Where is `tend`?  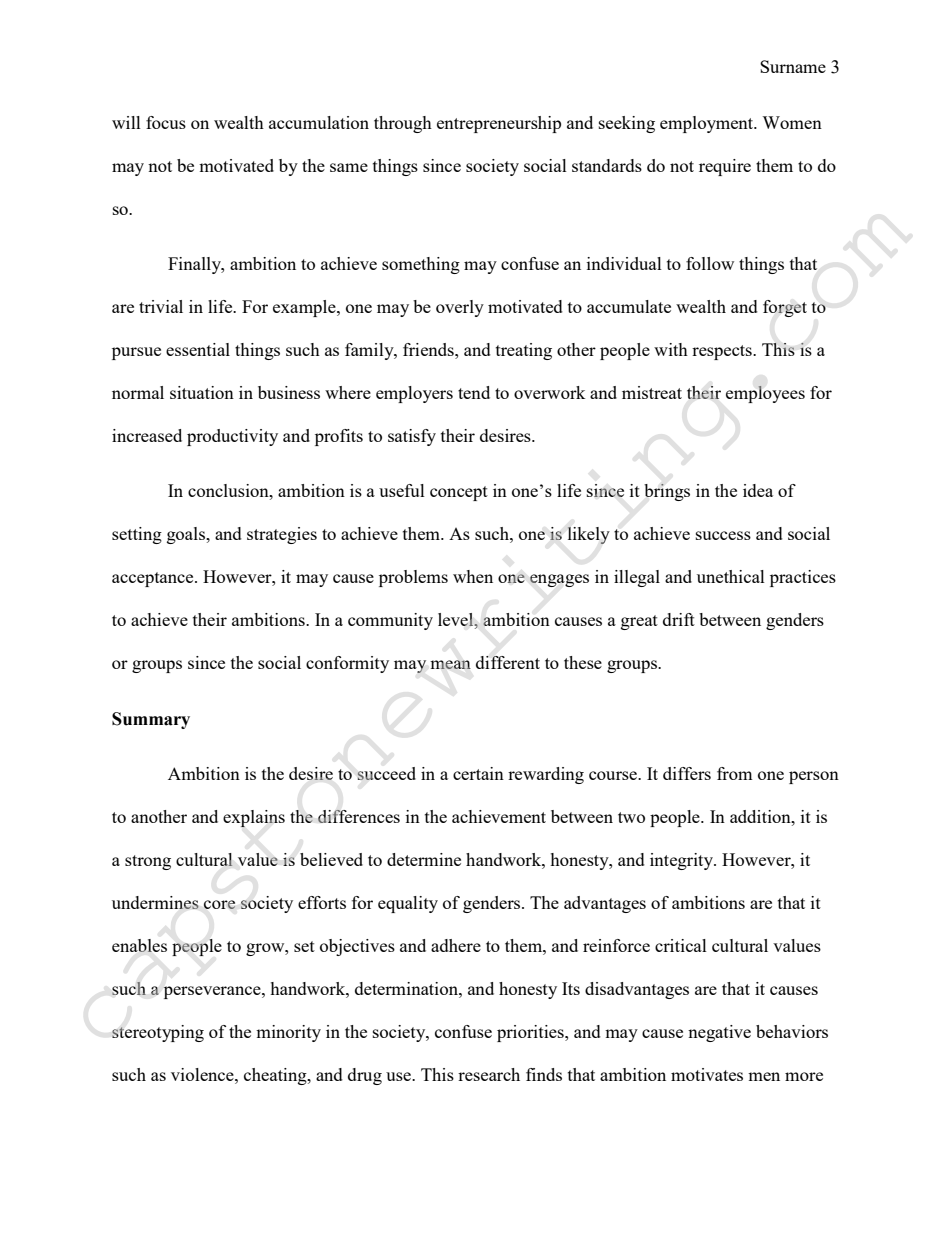
tend is located at coordinates (474, 392).
